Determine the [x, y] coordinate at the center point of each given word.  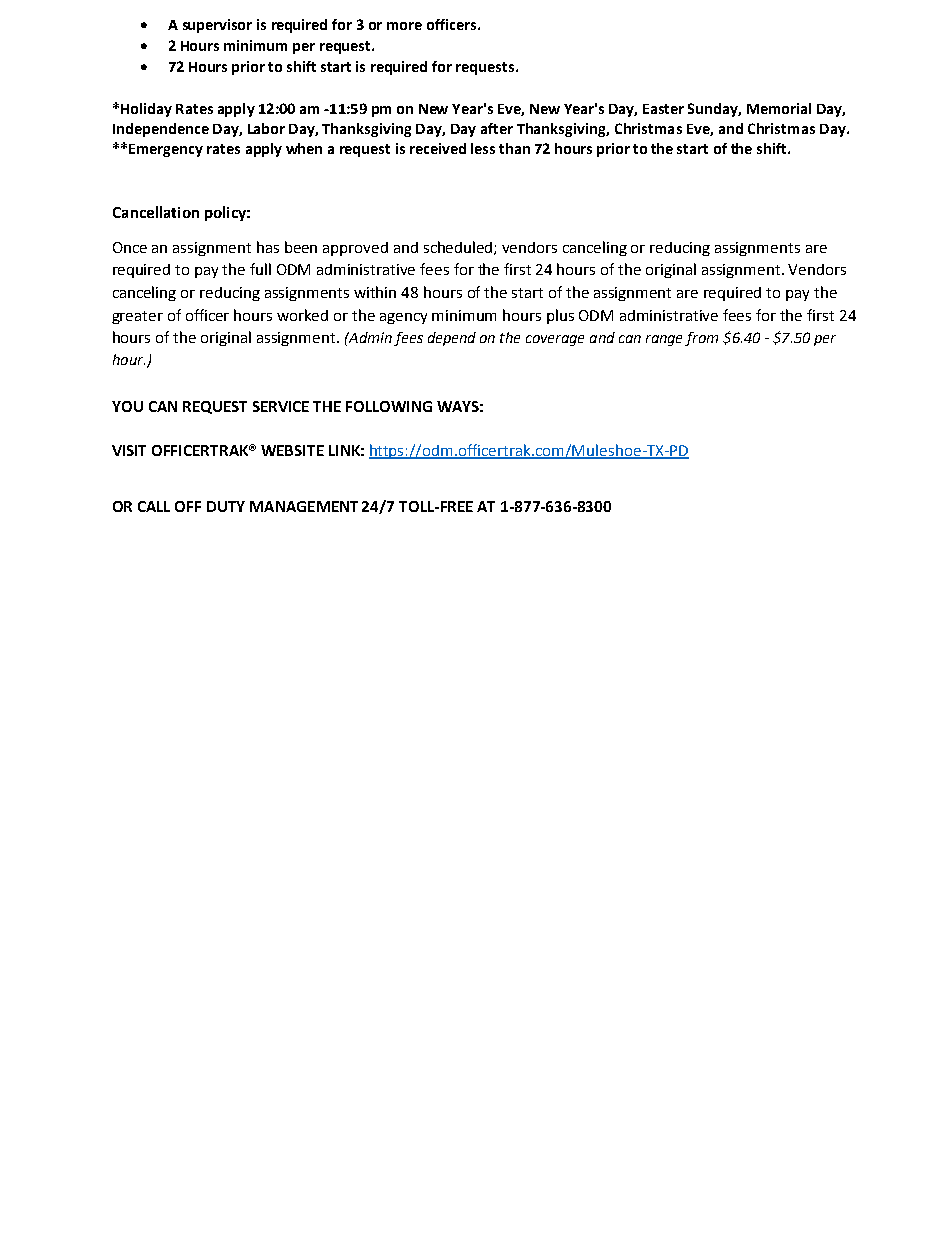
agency [403, 318]
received [438, 148]
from [701, 339]
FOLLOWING [389, 406]
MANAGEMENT [304, 506]
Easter [663, 109]
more [404, 26]
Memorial [779, 108]
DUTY [226, 506]
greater [137, 317]
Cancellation [156, 212]
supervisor [217, 26]
